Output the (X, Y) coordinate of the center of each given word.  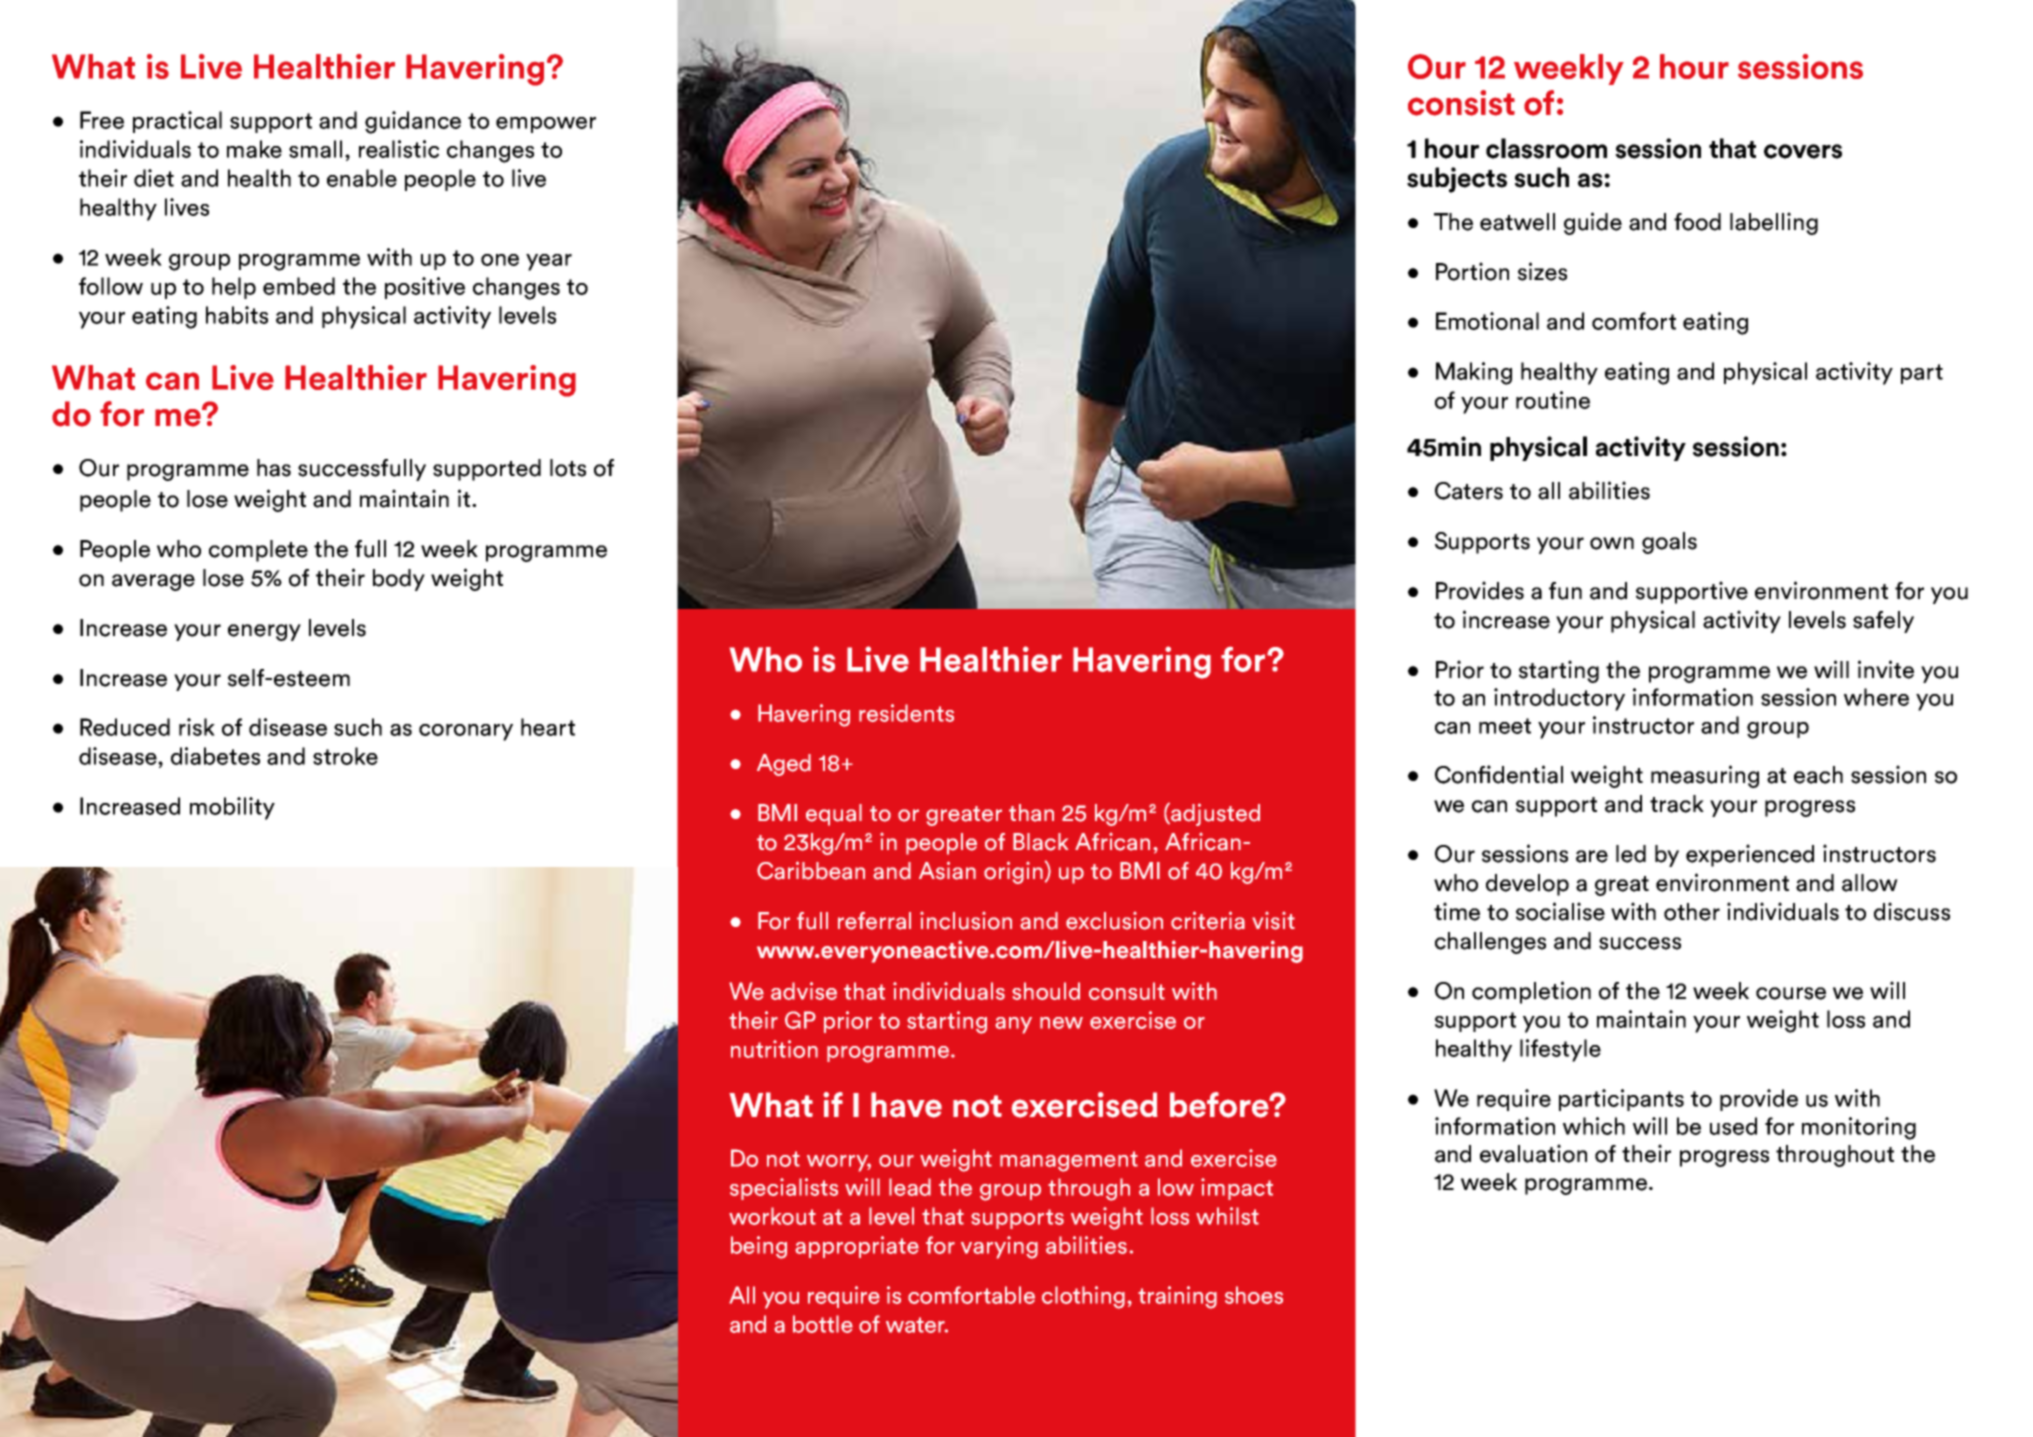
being (759, 1247)
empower (546, 125)
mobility (232, 808)
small (315, 149)
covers (1803, 151)
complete (258, 551)
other (1692, 912)
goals (1669, 543)
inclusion (966, 921)
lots (568, 468)
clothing (1083, 1297)
